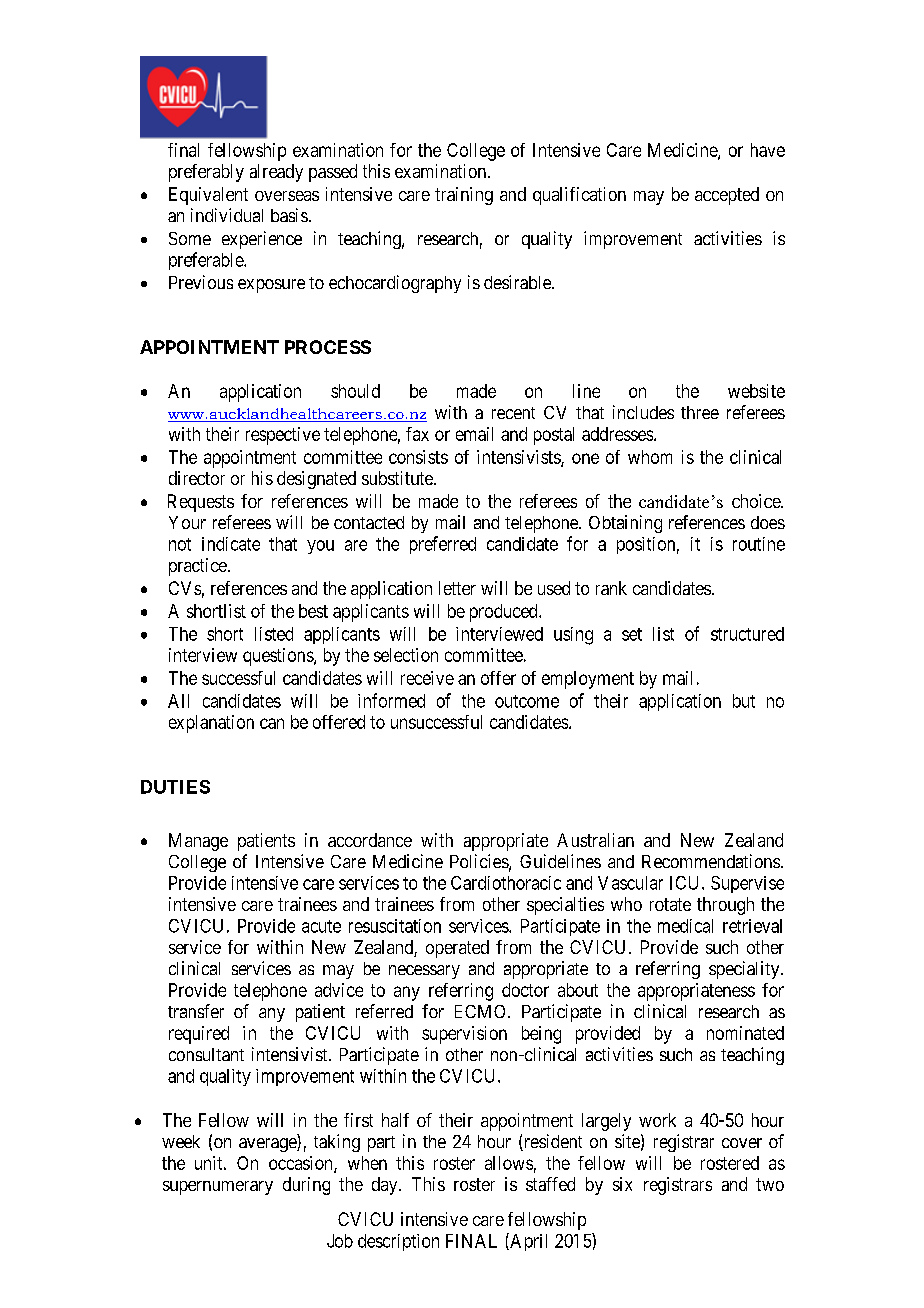 The width and height of the page is (924, 1308). What do you see at coordinates (276, 173) in the page?
I see `already` at bounding box center [276, 173].
